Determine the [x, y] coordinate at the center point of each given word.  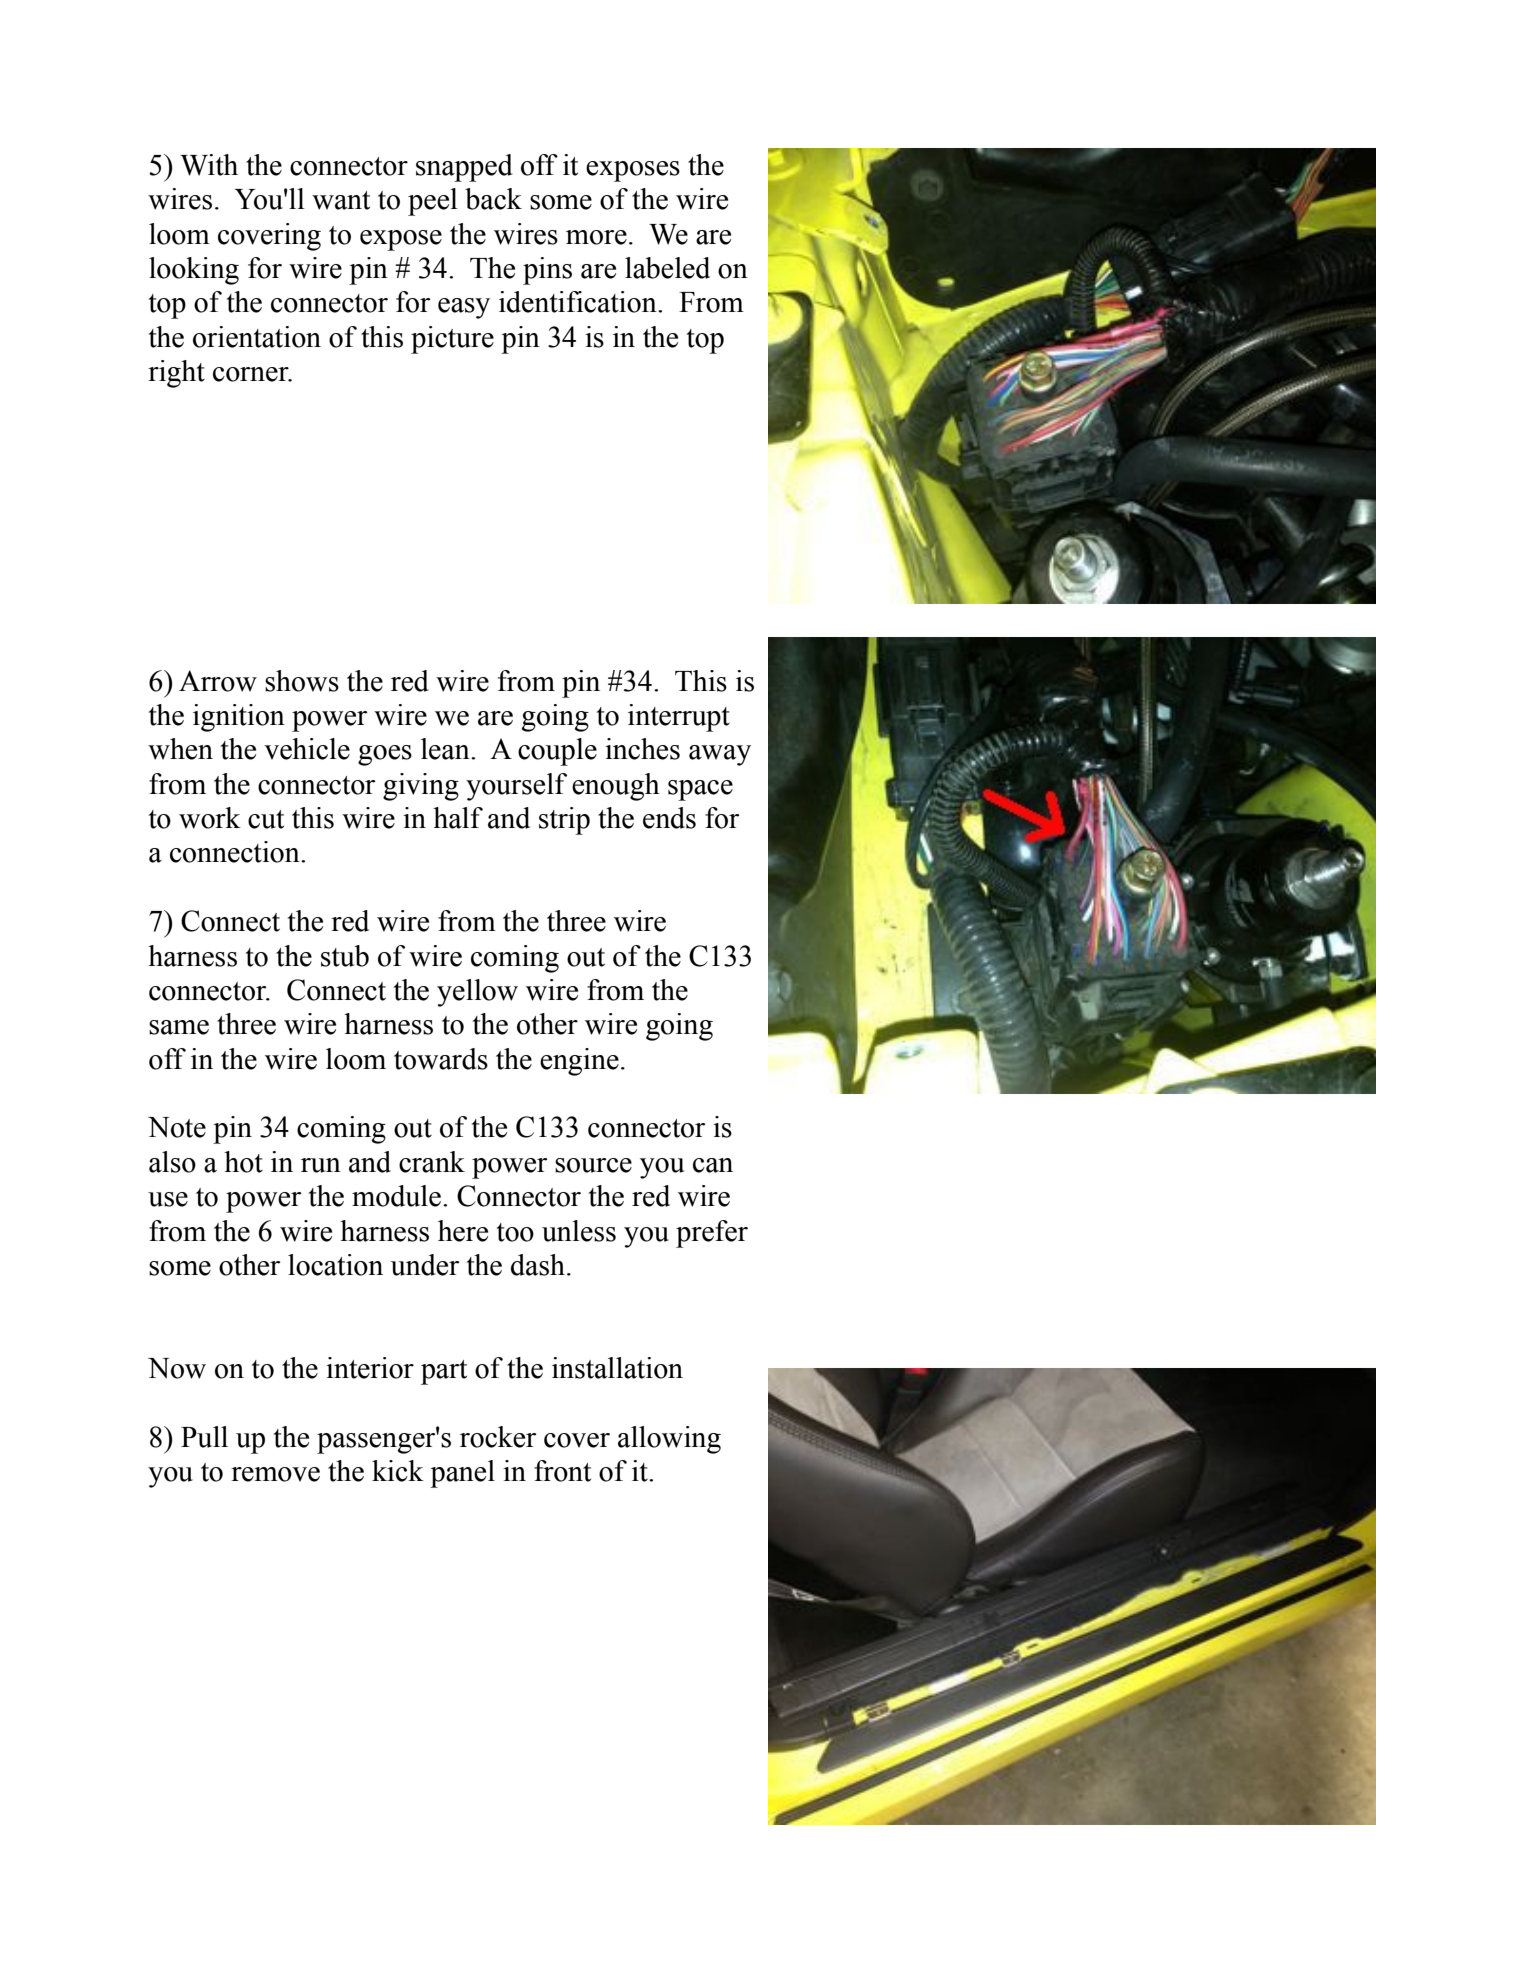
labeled [667, 268]
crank [432, 1162]
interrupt [679, 718]
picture [452, 340]
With [209, 165]
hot [243, 1162]
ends [669, 818]
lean [446, 749]
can [713, 1165]
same [179, 1027]
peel [433, 202]
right [176, 374]
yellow [477, 993]
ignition [239, 718]
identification [579, 302]
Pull [204, 1437]
